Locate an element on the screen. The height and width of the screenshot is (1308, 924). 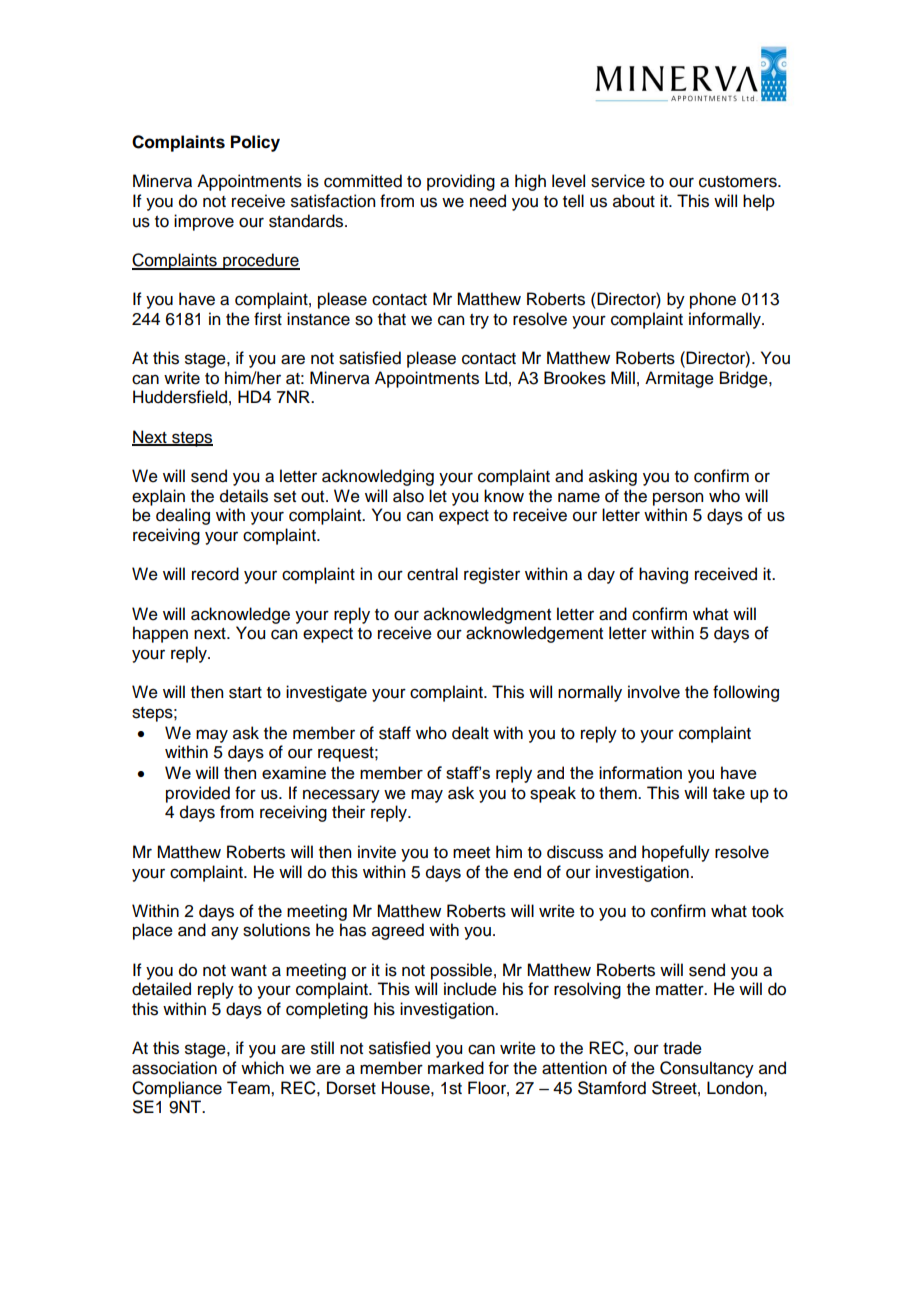
customers is located at coordinates (739, 182).
